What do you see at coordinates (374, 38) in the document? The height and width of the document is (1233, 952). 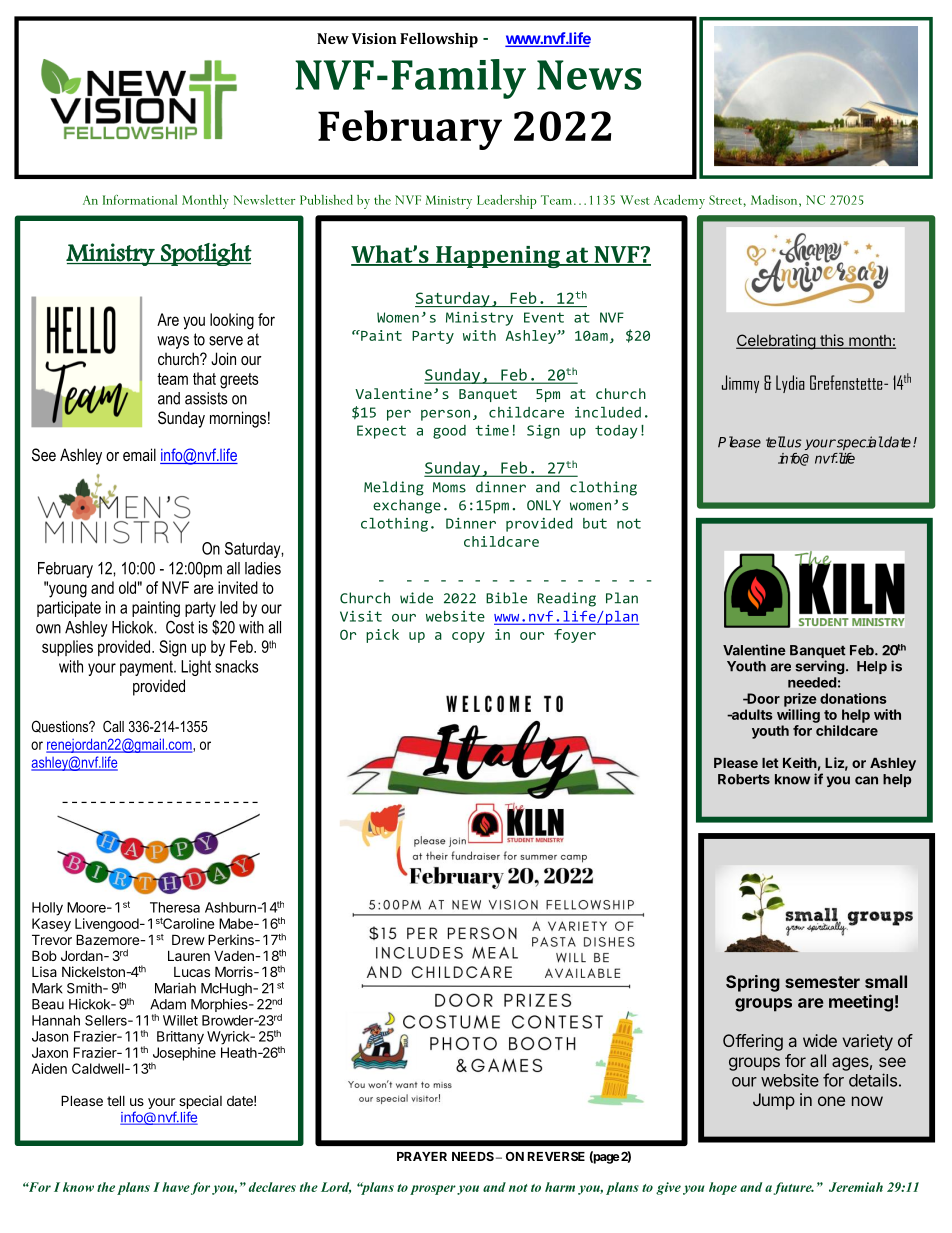 I see `Vision` at bounding box center [374, 38].
